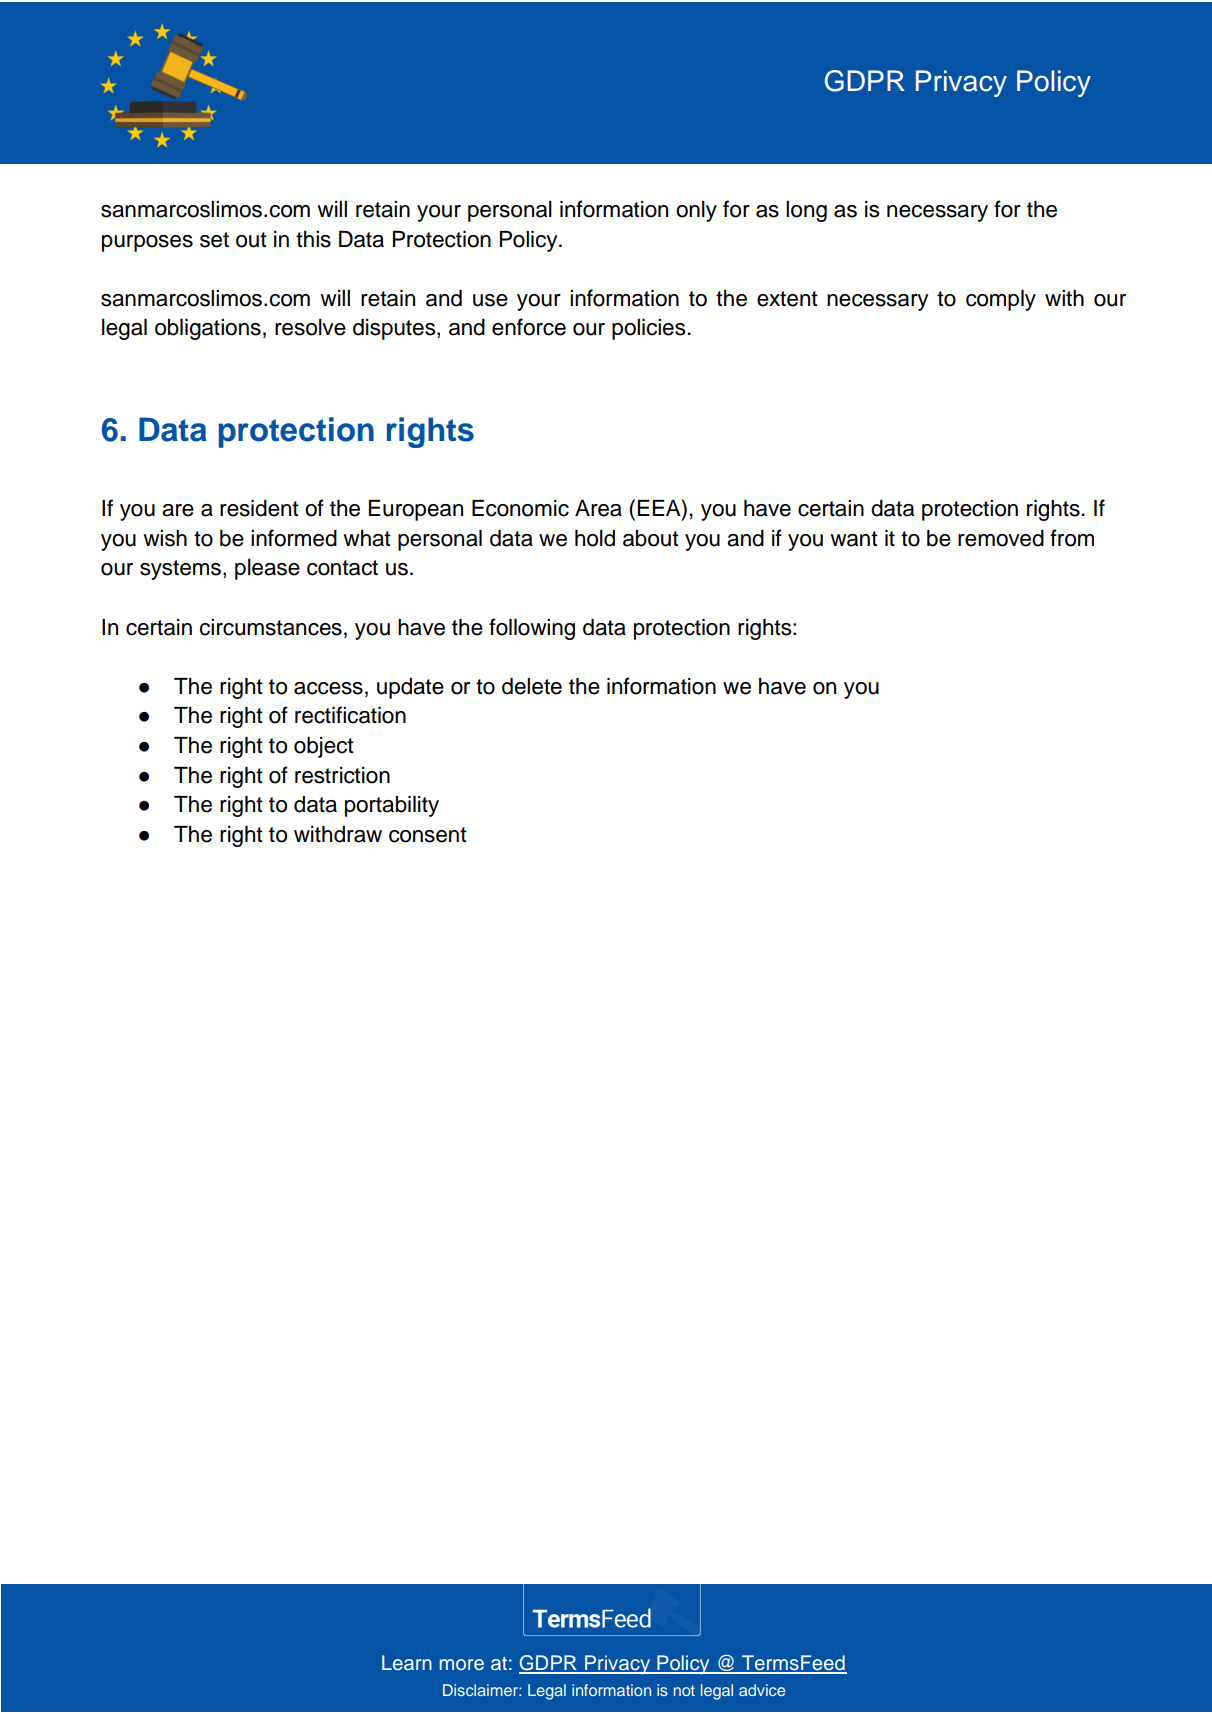 Image resolution: width=1212 pixels, height=1714 pixels. What do you see at coordinates (392, 806) in the document?
I see `portability` at bounding box center [392, 806].
